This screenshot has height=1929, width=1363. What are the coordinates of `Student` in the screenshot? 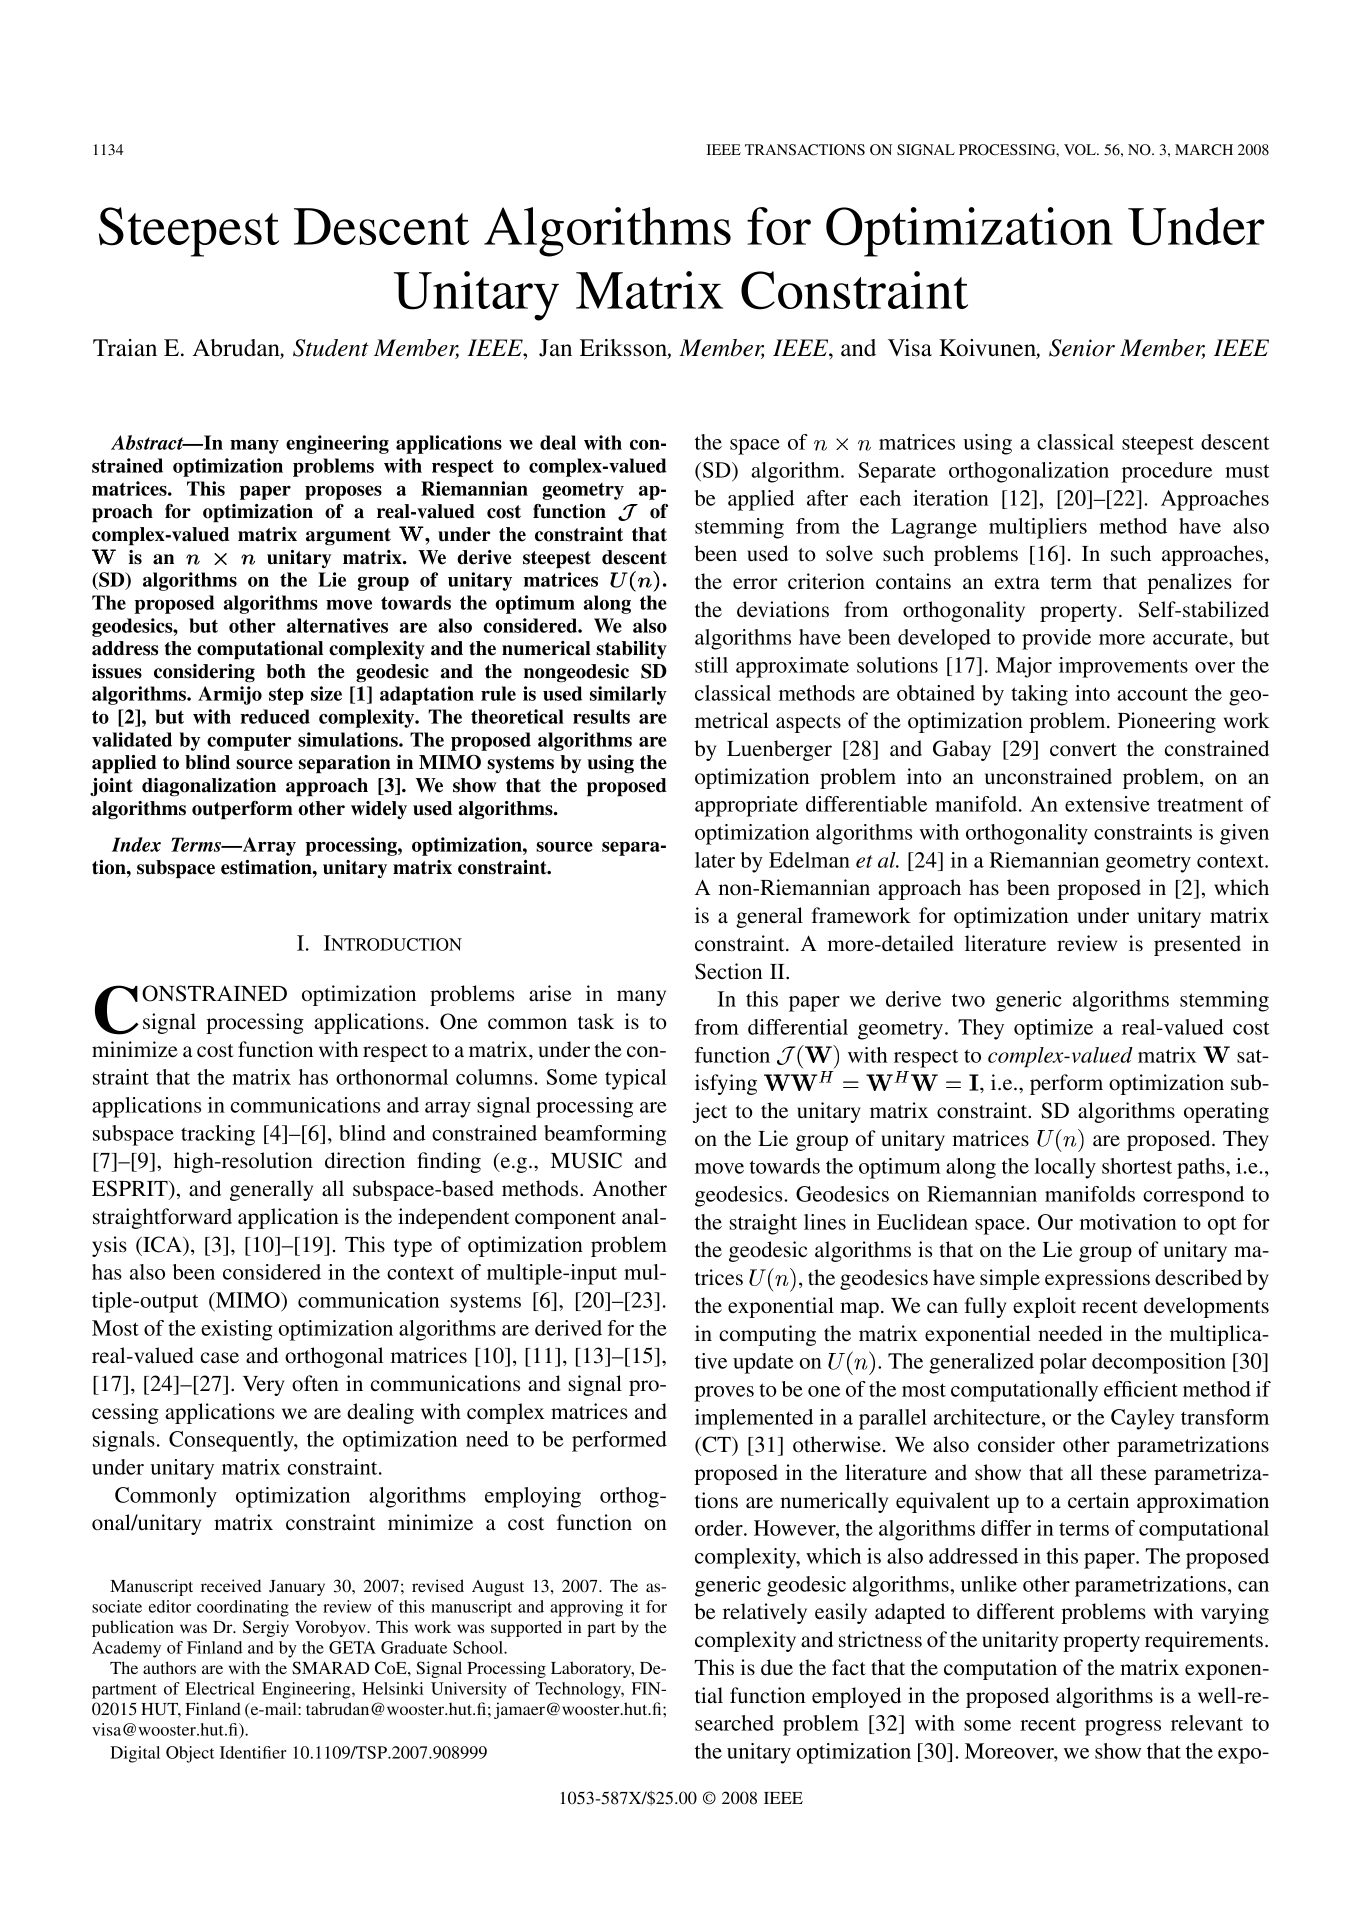 It's located at (331, 348).
